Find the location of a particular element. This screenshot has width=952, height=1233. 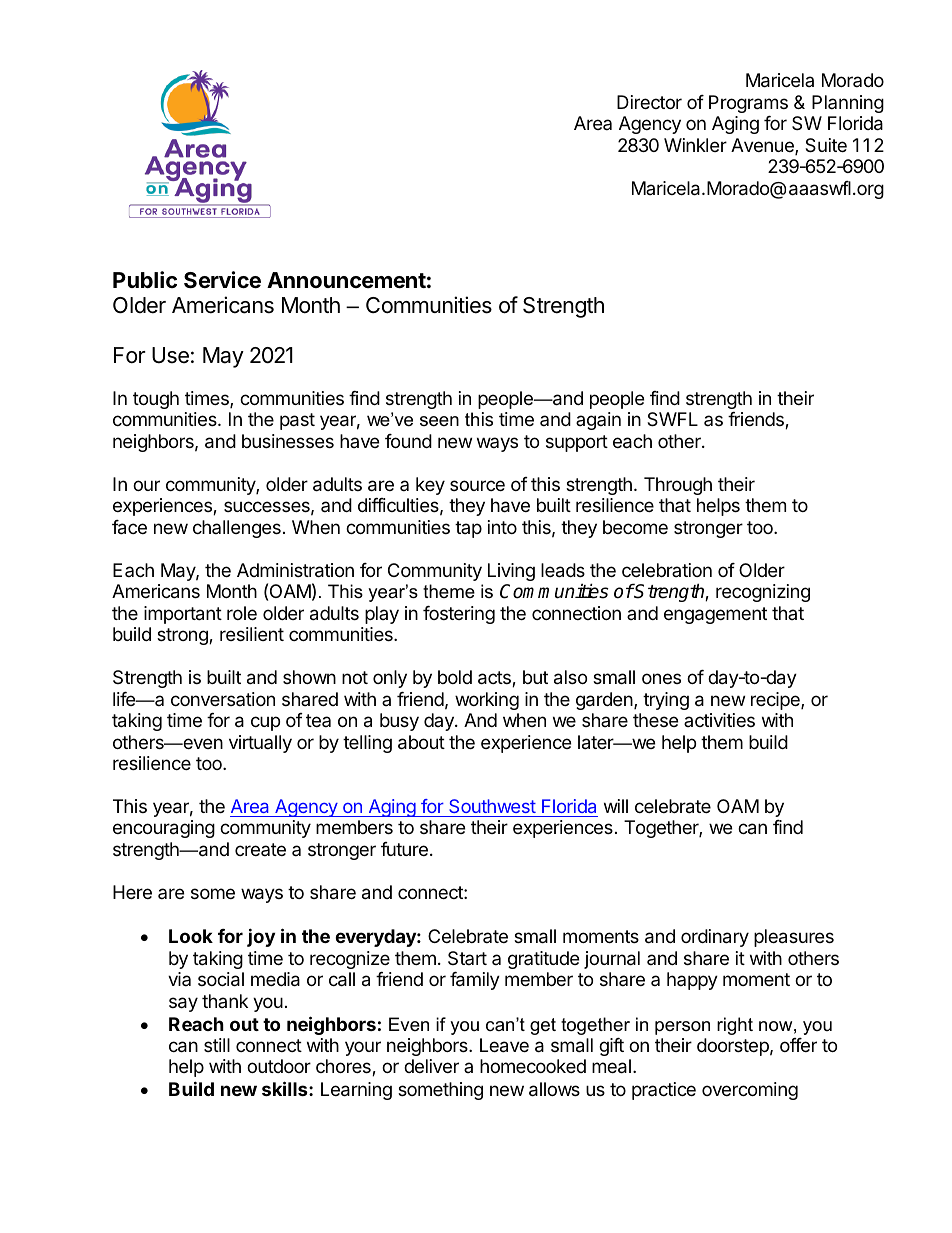

still is located at coordinates (217, 1045).
